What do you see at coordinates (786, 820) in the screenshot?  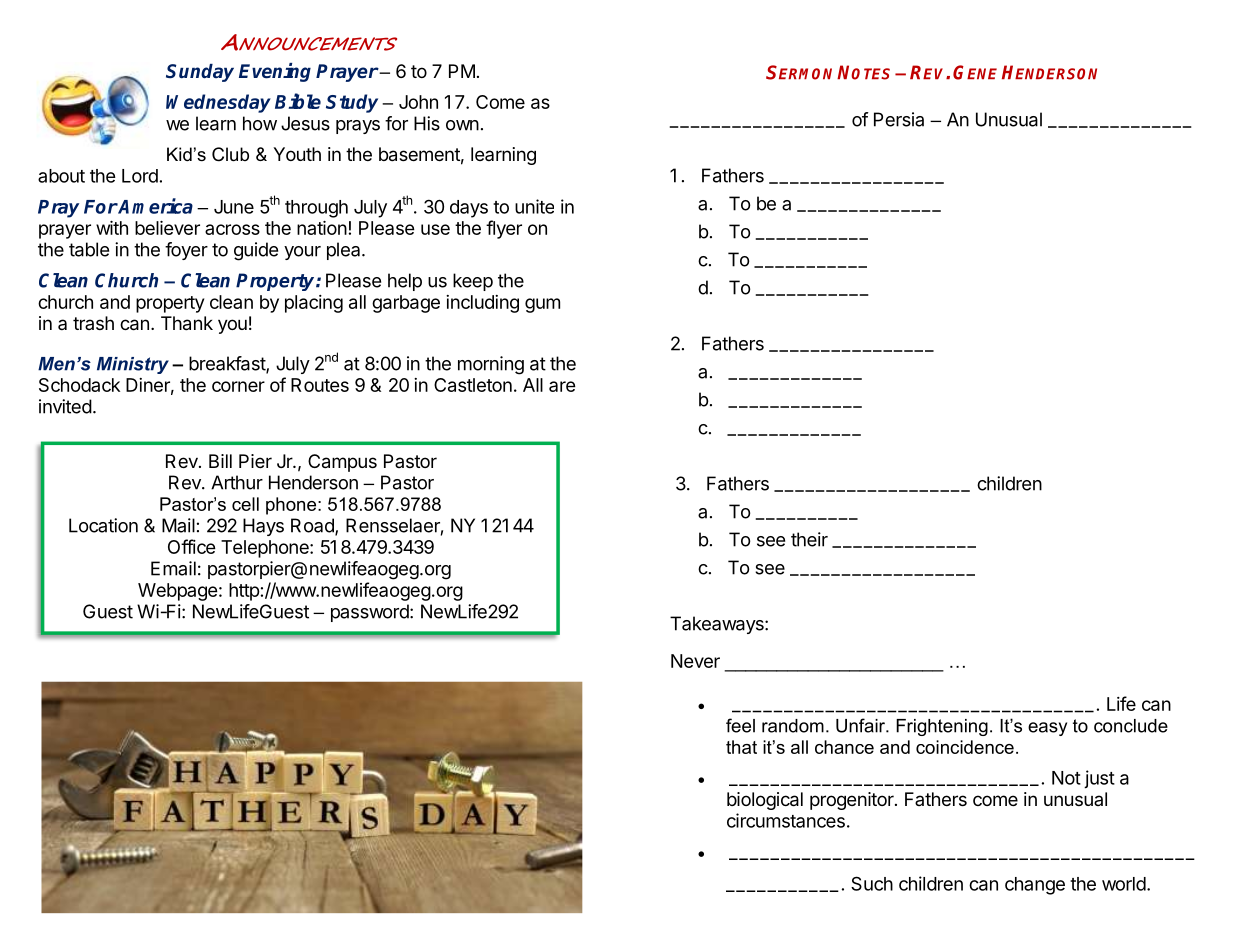 I see `circumstances` at bounding box center [786, 820].
